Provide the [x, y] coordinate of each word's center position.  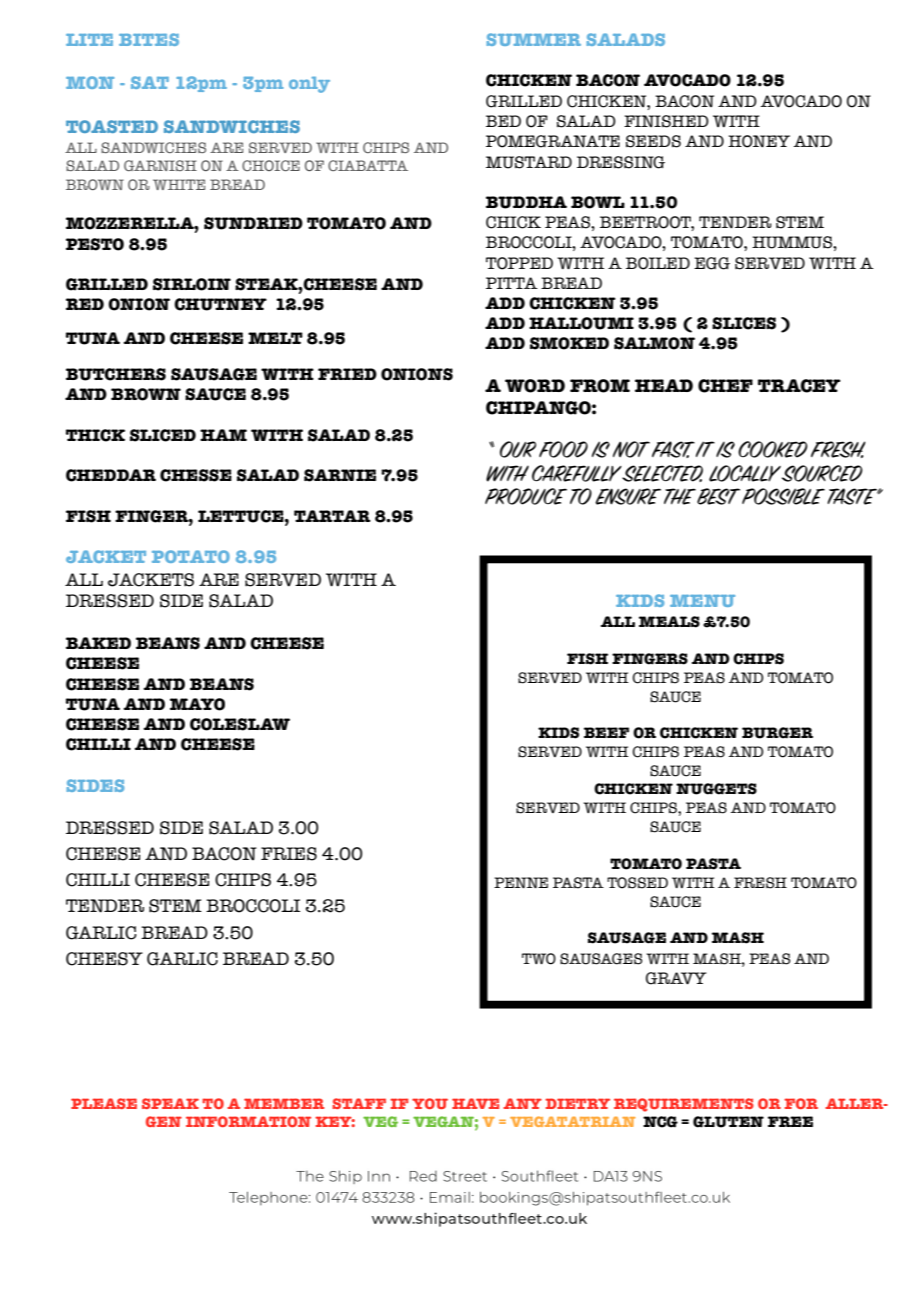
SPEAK [170, 1103]
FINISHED [666, 121]
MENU [702, 601]
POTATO [191, 556]
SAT [150, 82]
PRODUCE [526, 496]
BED [503, 121]
